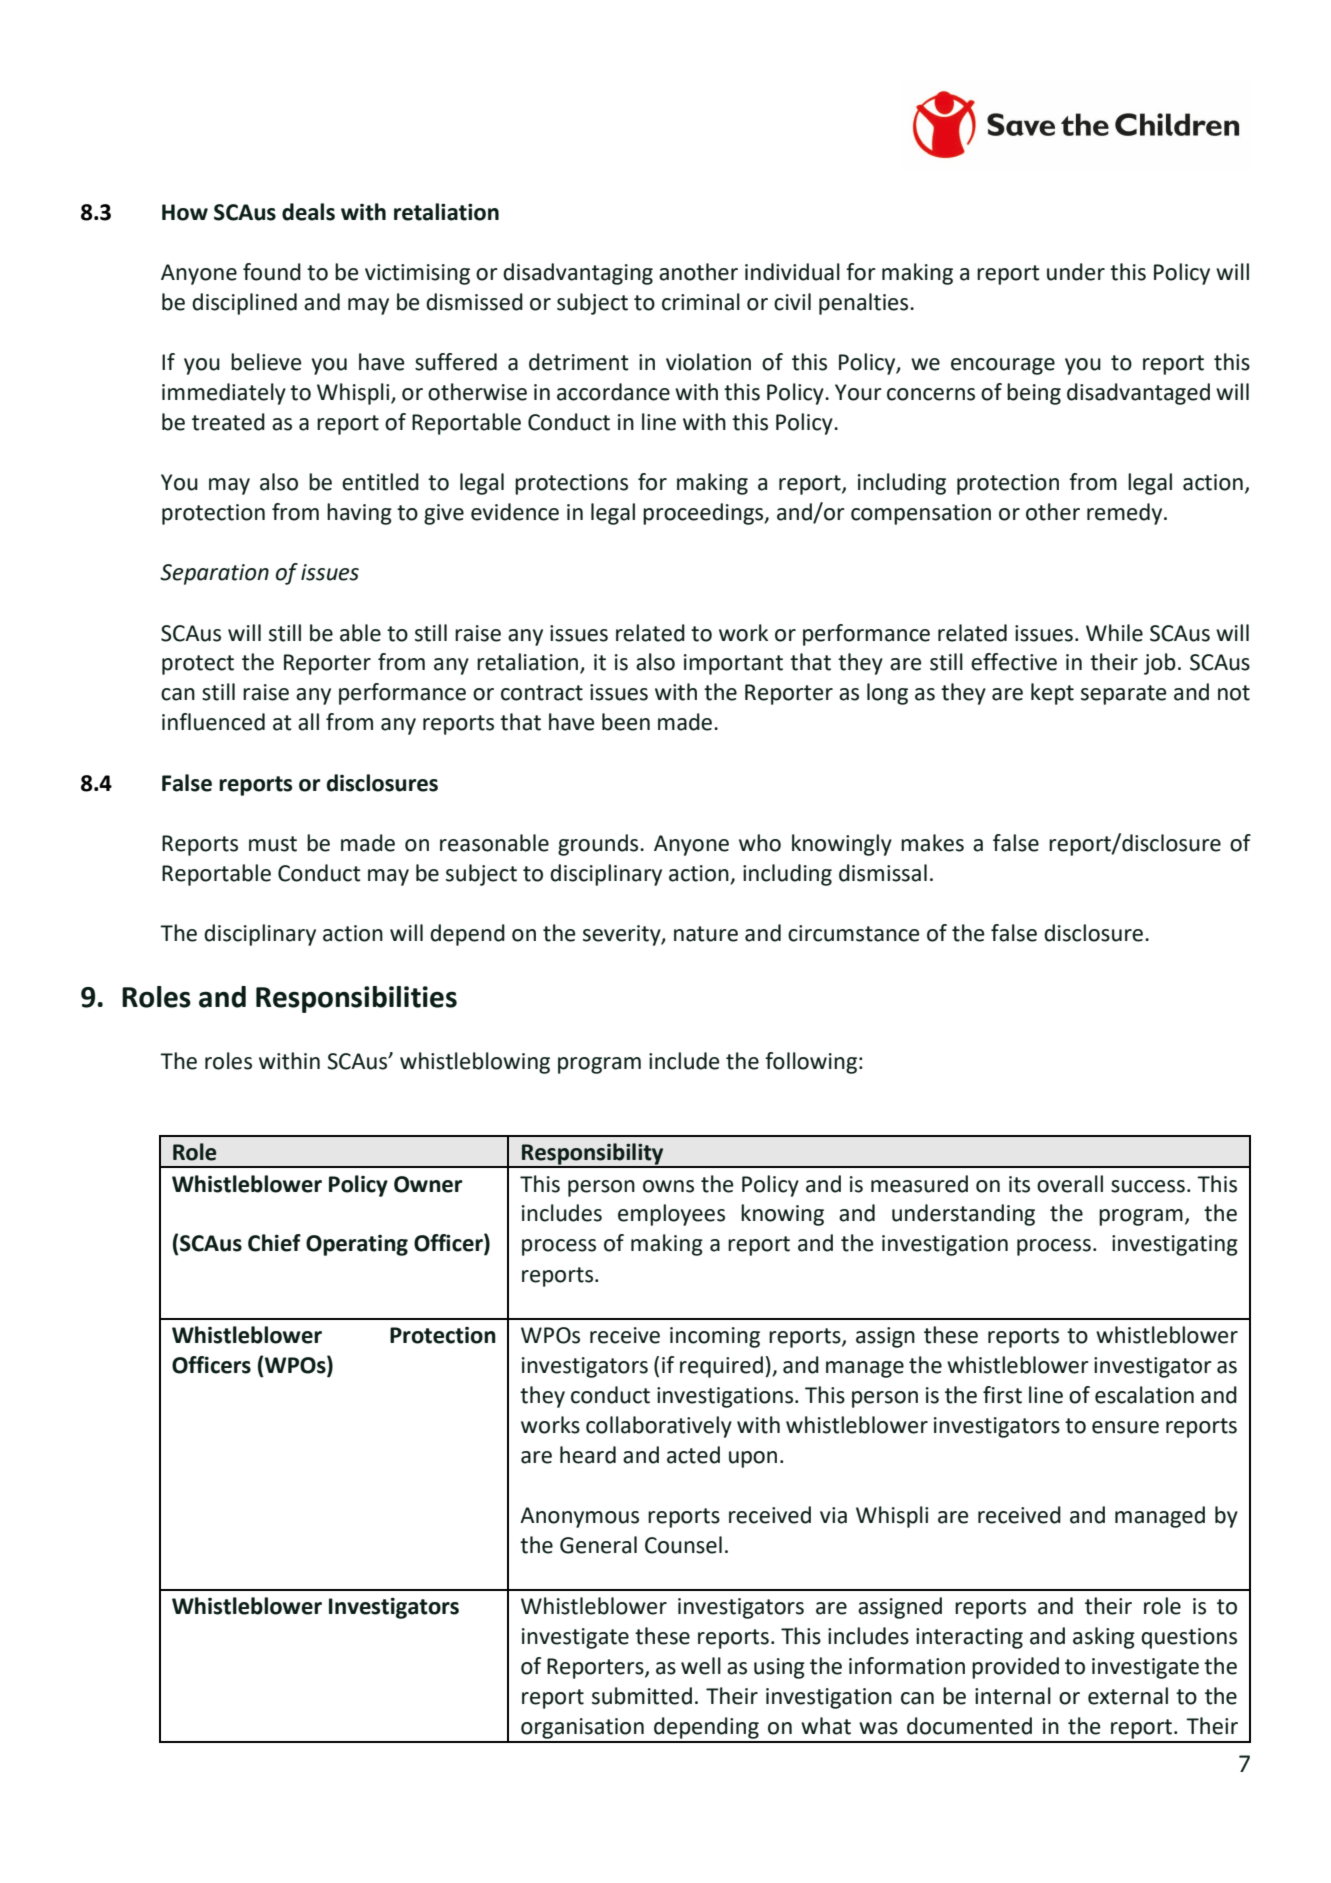  What do you see at coordinates (213, 722) in the screenshot?
I see `influenced` at bounding box center [213, 722].
